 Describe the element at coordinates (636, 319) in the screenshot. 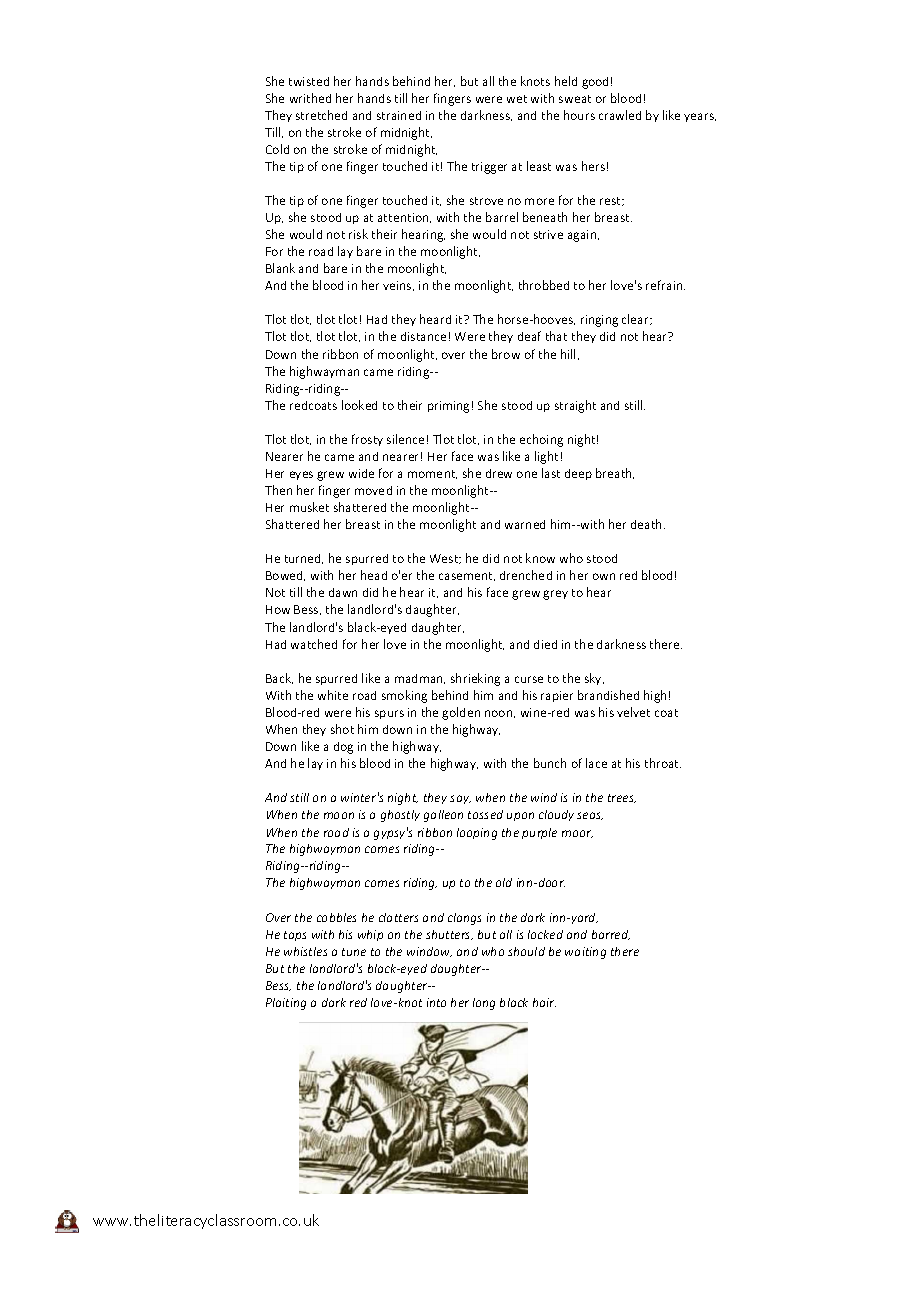

I see `clear` at that location.
